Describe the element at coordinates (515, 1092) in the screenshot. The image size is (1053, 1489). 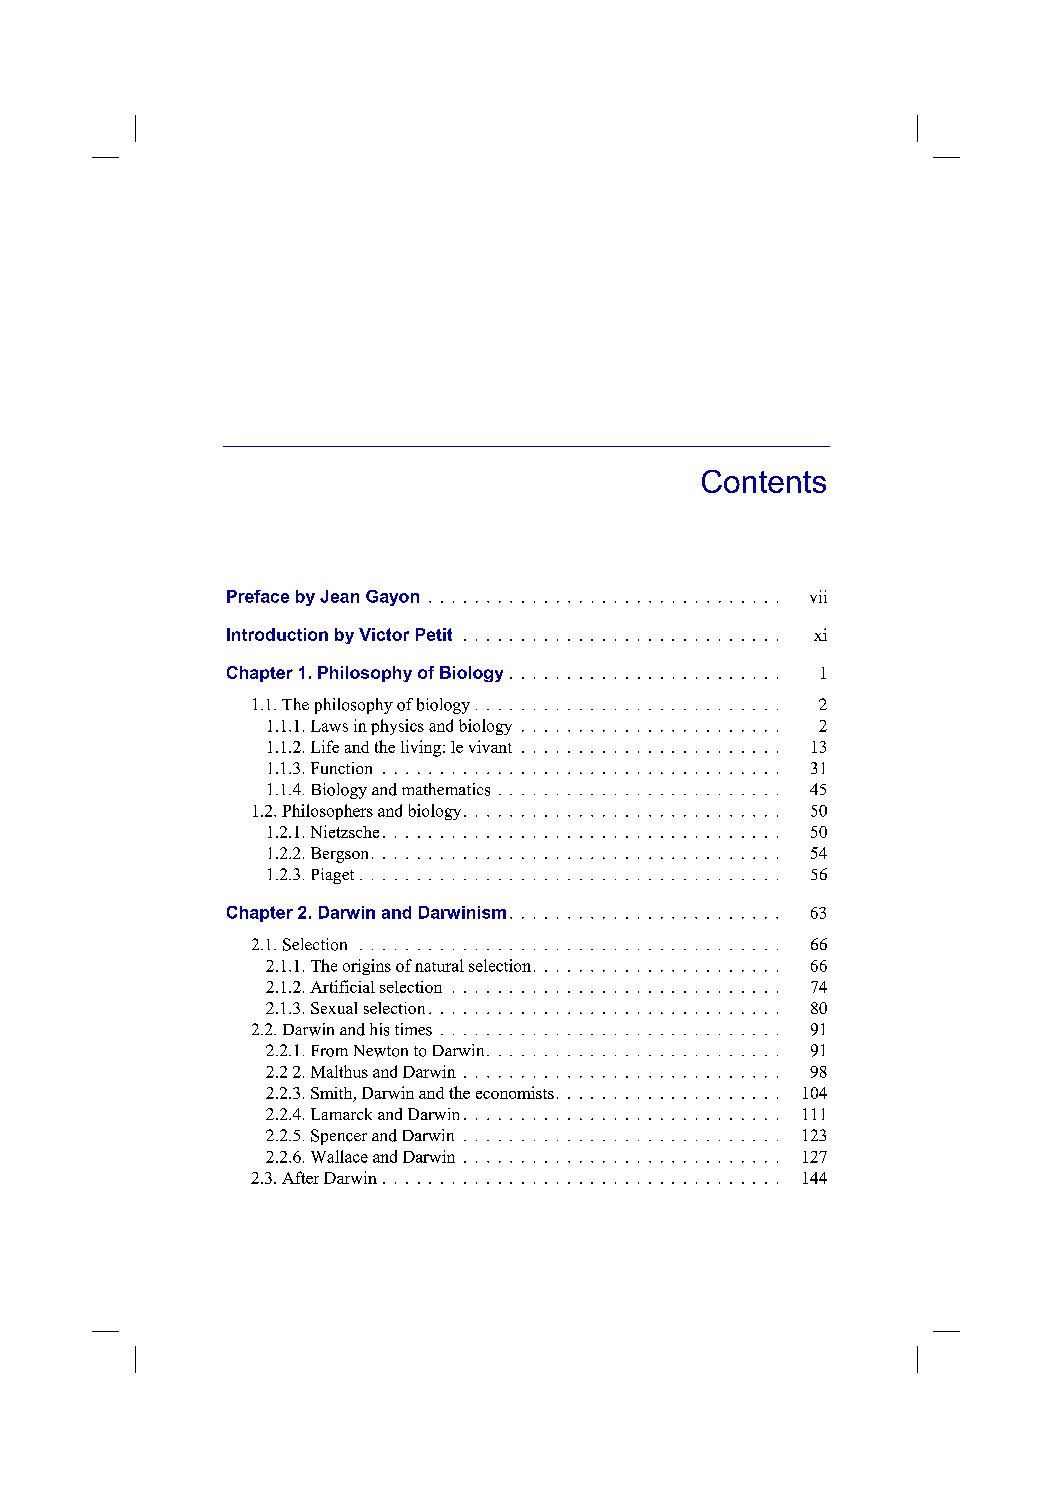
I see `economists` at that location.
